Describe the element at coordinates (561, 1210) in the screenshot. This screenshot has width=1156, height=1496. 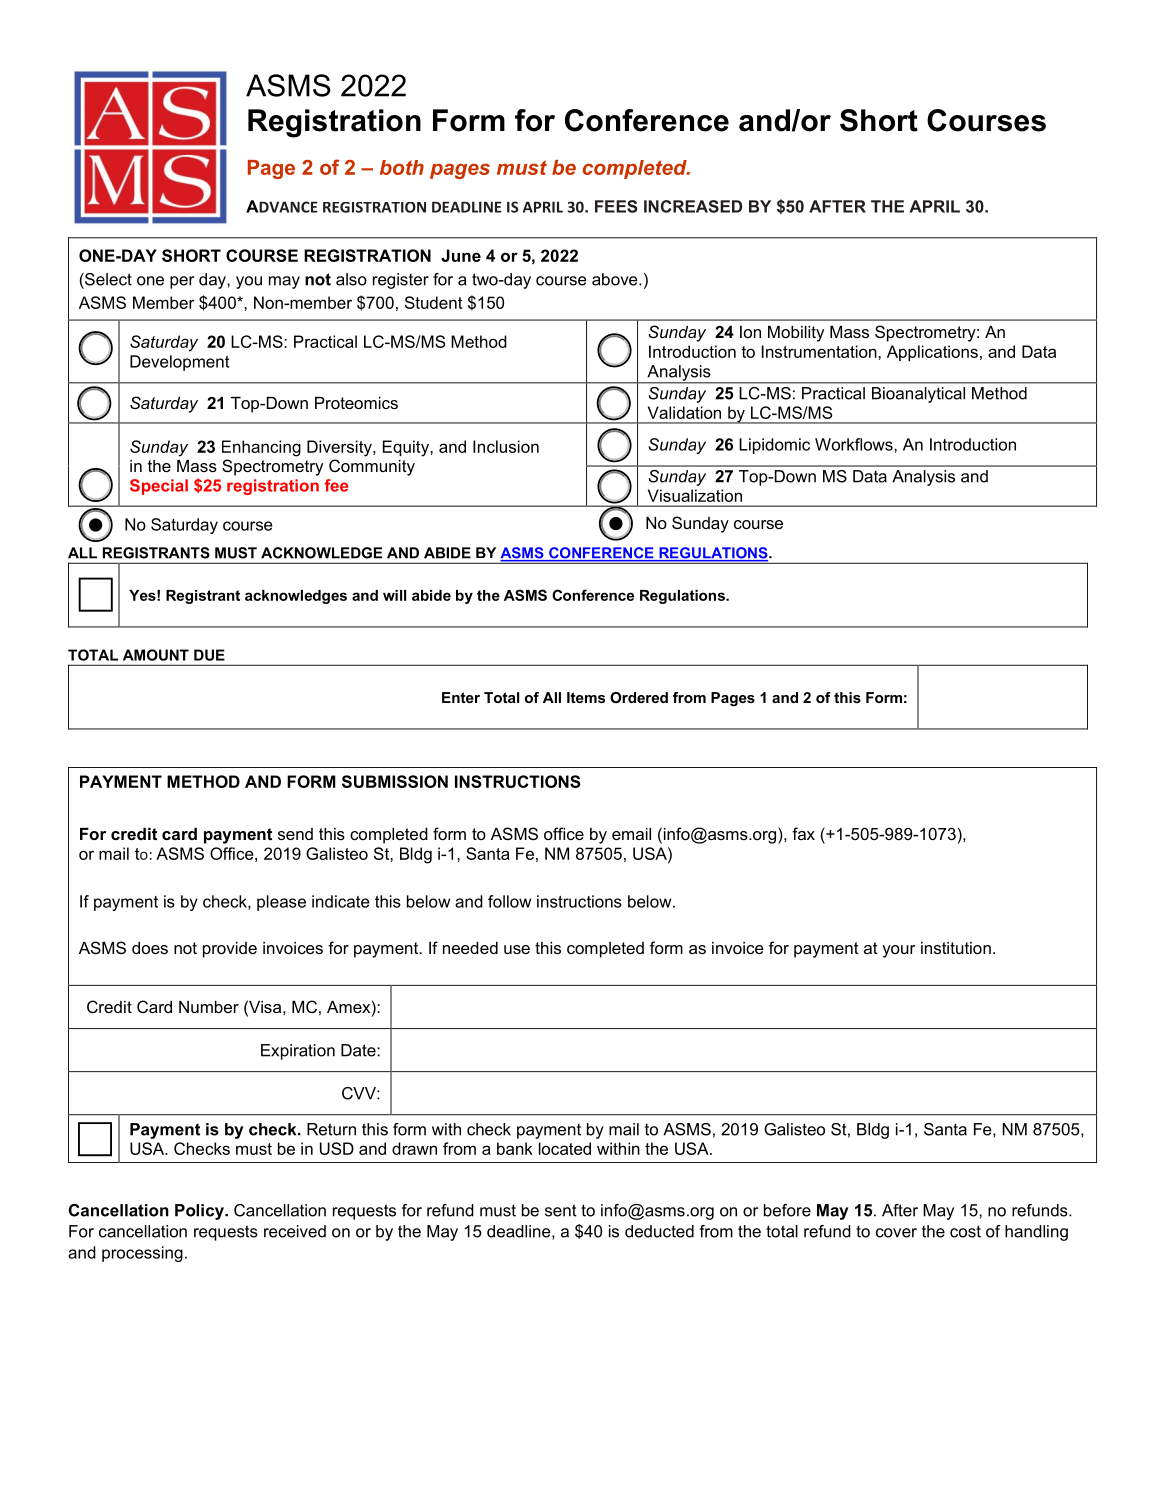
I see `sent` at that location.
